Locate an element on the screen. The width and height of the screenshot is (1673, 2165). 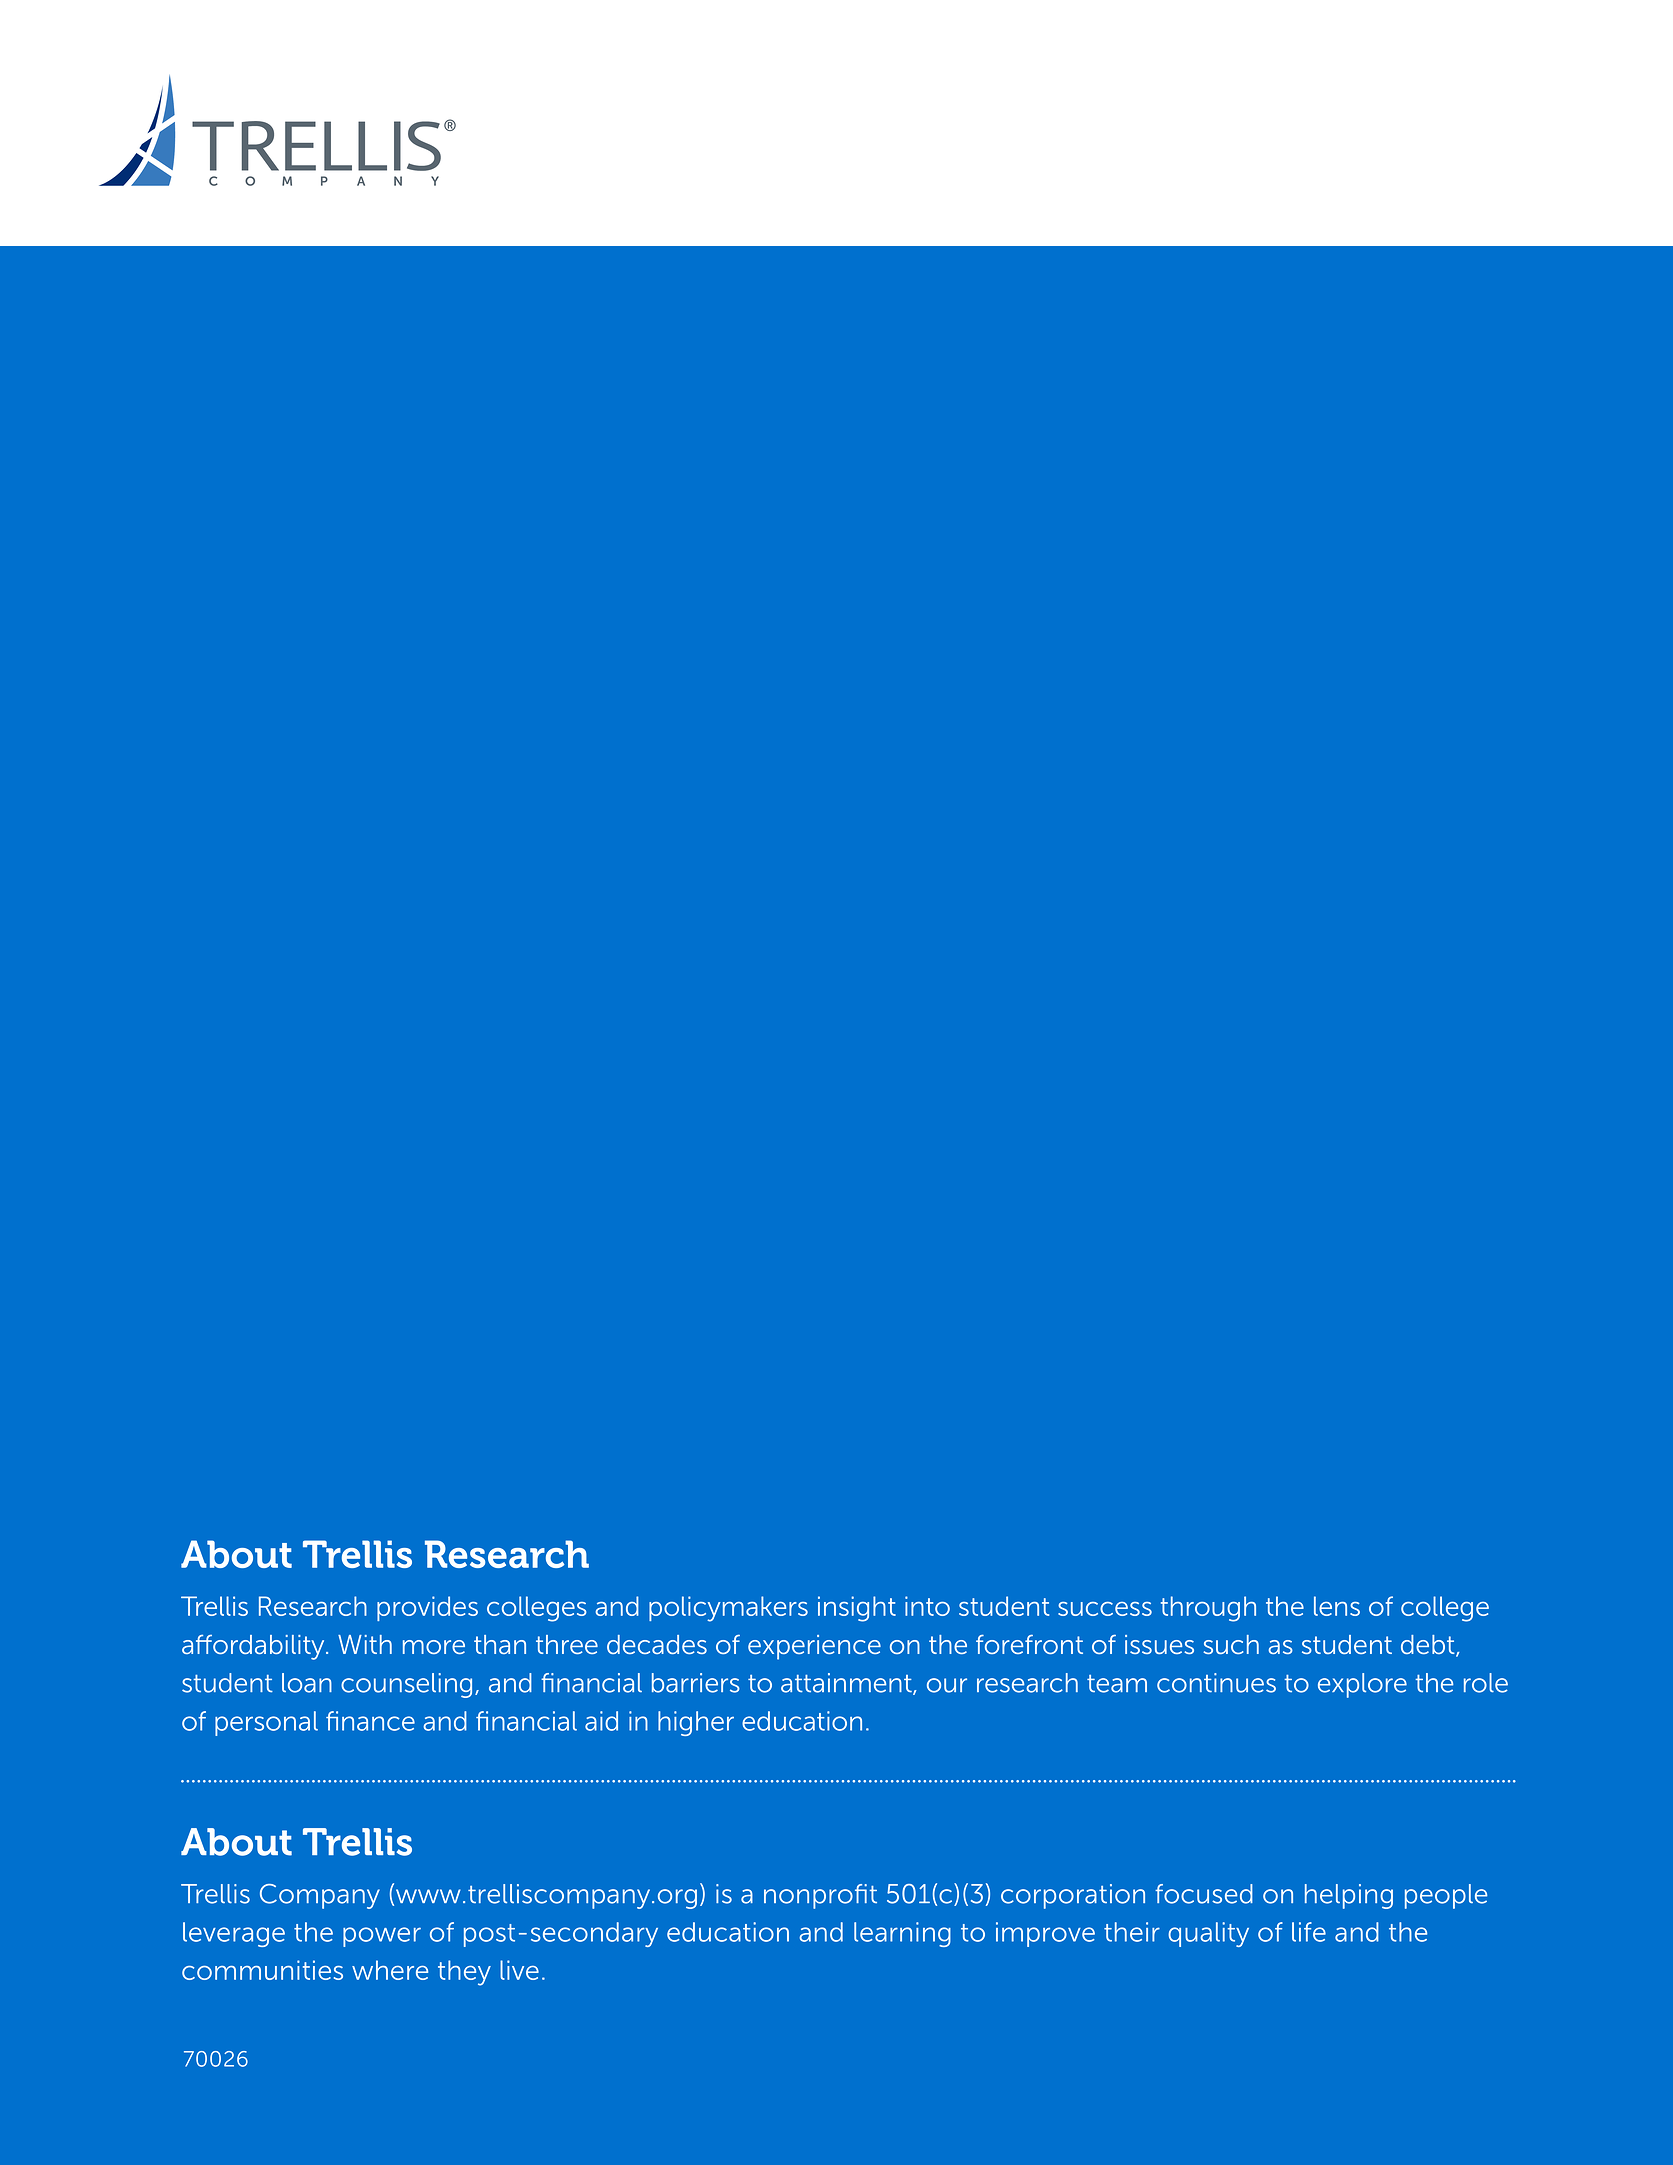
insight is located at coordinates (857, 1609).
